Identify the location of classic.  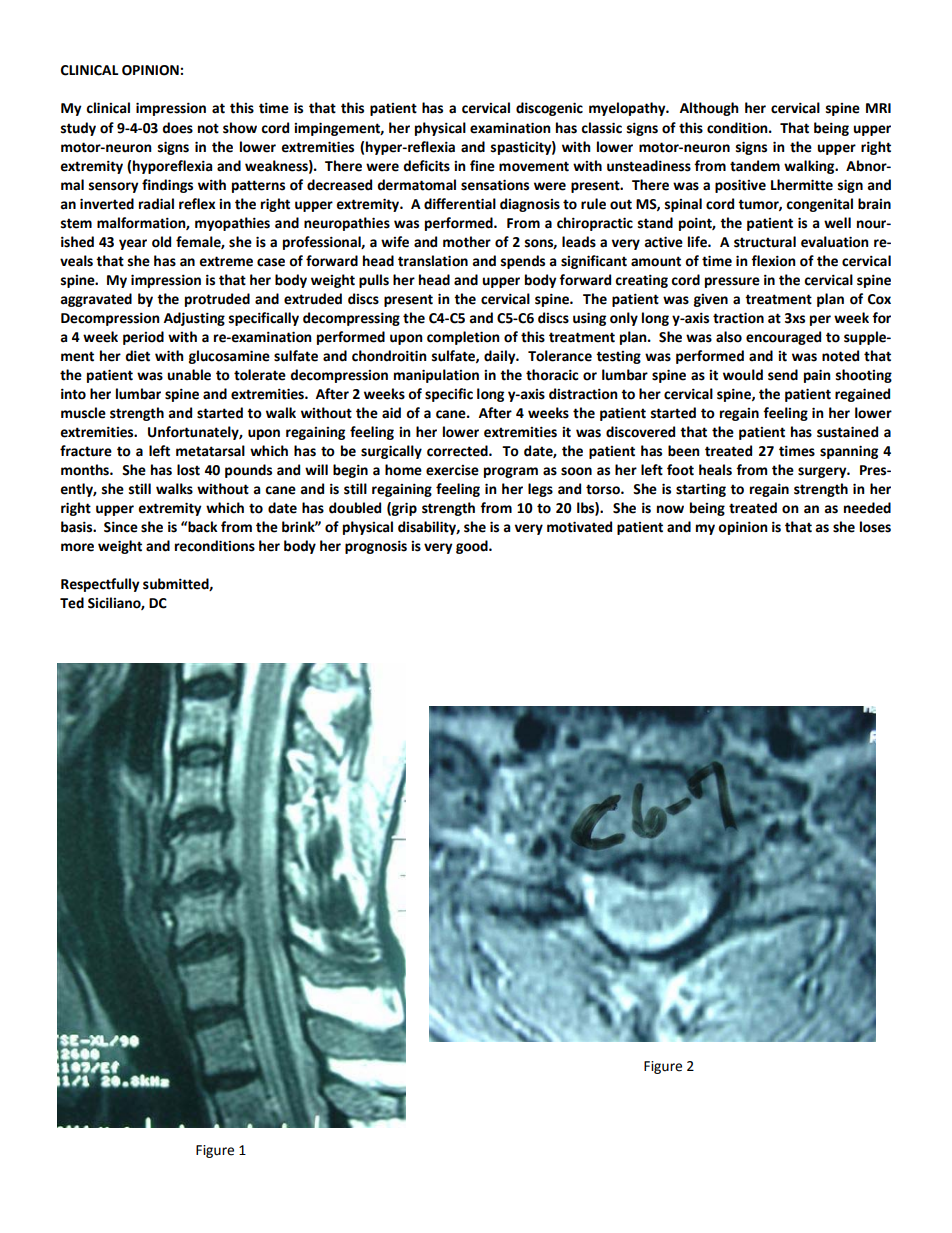
(601, 128).
